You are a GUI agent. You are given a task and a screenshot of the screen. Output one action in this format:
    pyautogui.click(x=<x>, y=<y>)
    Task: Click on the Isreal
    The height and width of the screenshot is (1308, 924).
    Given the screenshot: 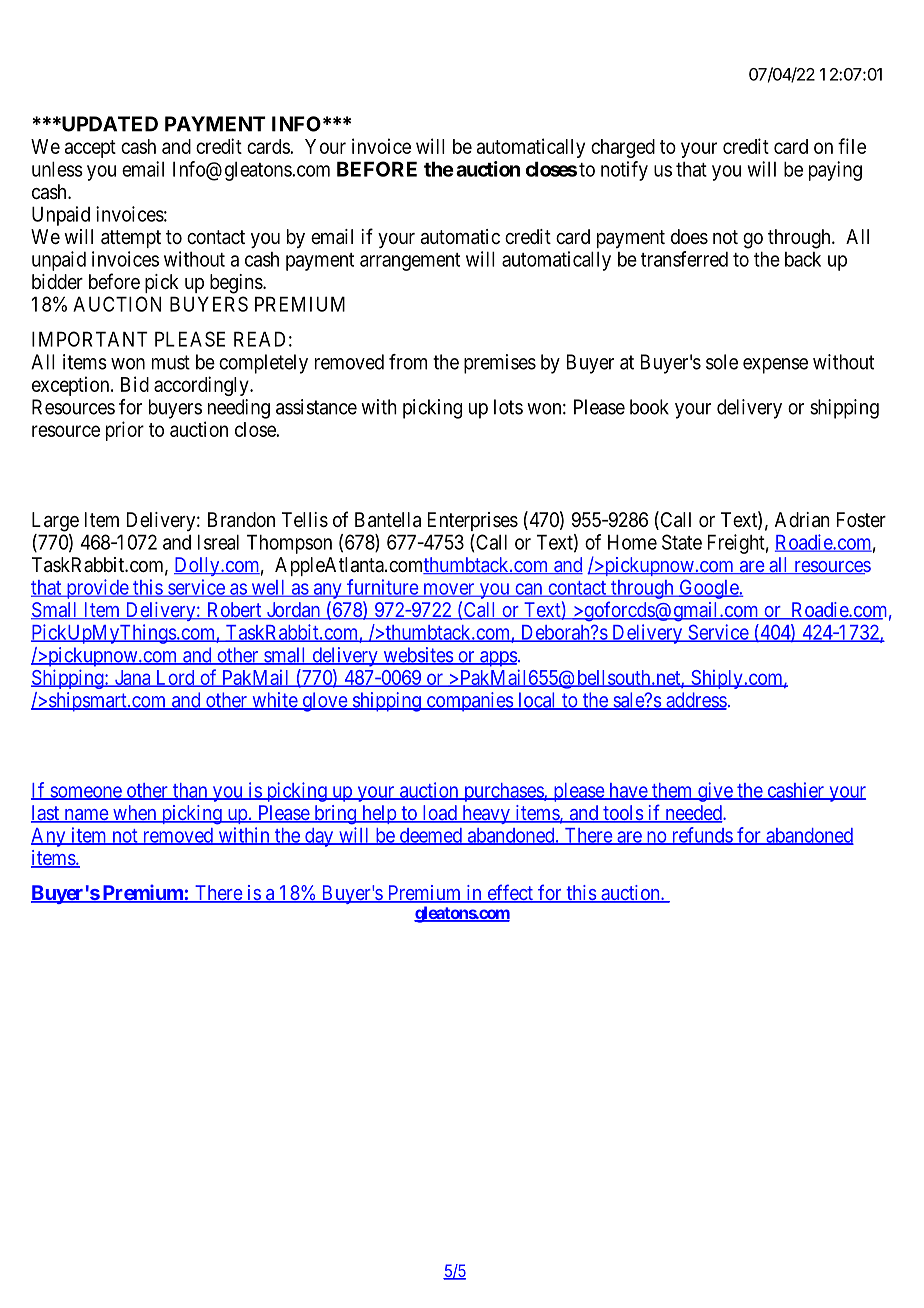 What is the action you would take?
    pyautogui.click(x=218, y=542)
